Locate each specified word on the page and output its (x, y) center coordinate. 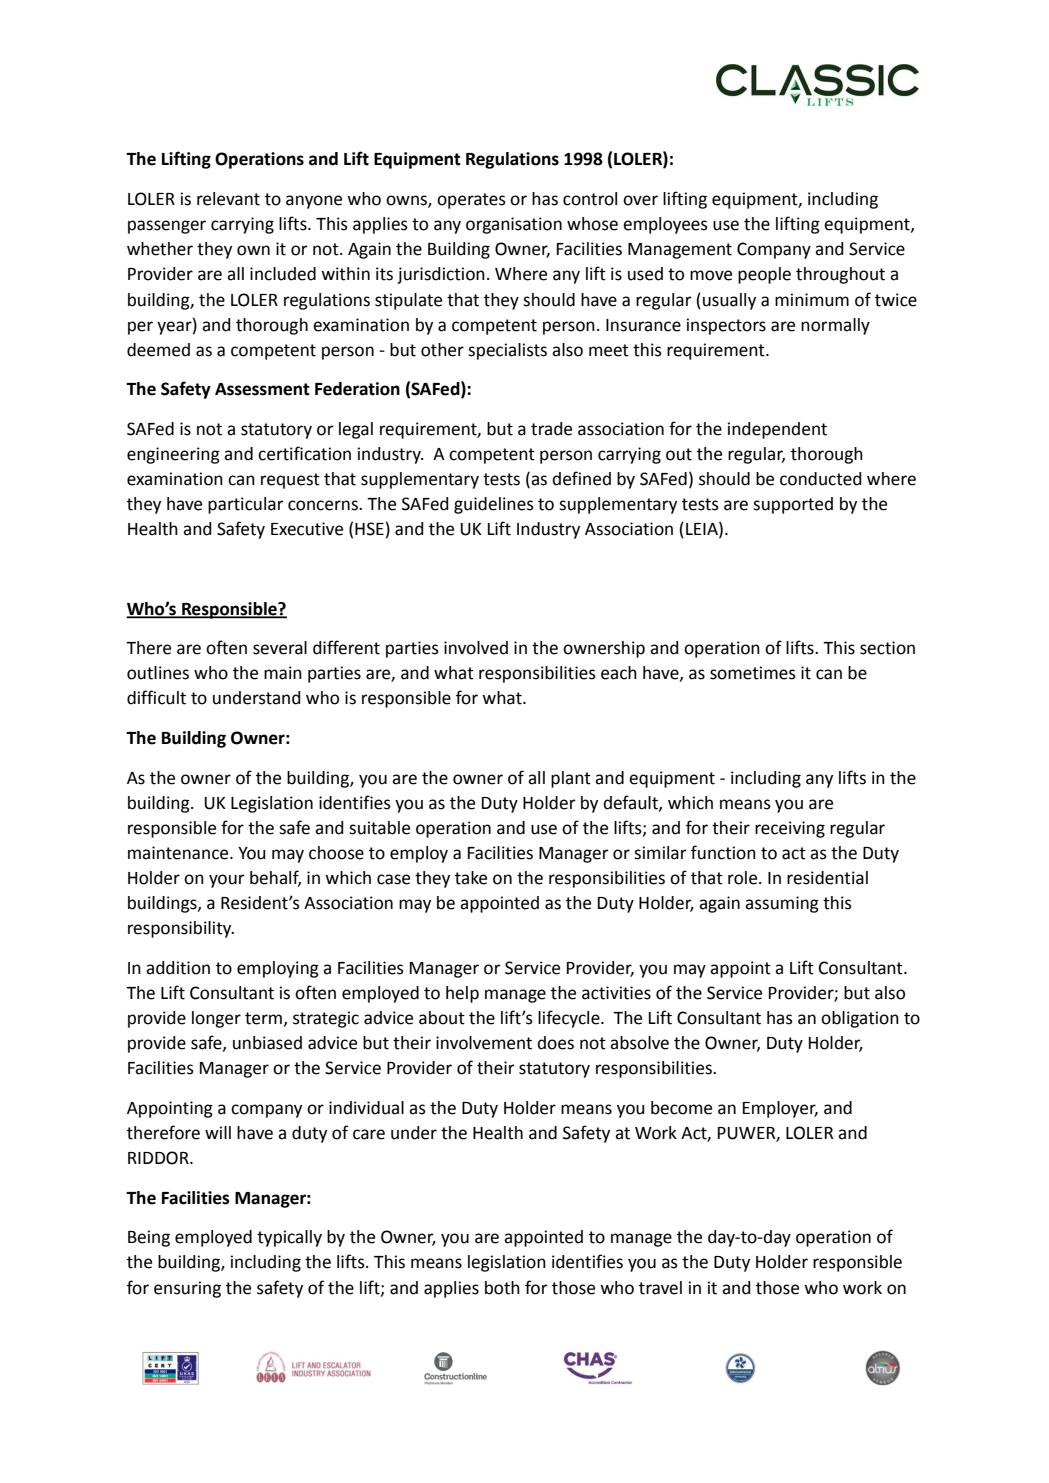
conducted (821, 479)
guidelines (494, 505)
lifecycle (570, 1019)
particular (246, 505)
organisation (514, 225)
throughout (840, 275)
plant (571, 779)
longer (216, 1019)
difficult (156, 697)
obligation (860, 1019)
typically (289, 1238)
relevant (228, 199)
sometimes (753, 673)
